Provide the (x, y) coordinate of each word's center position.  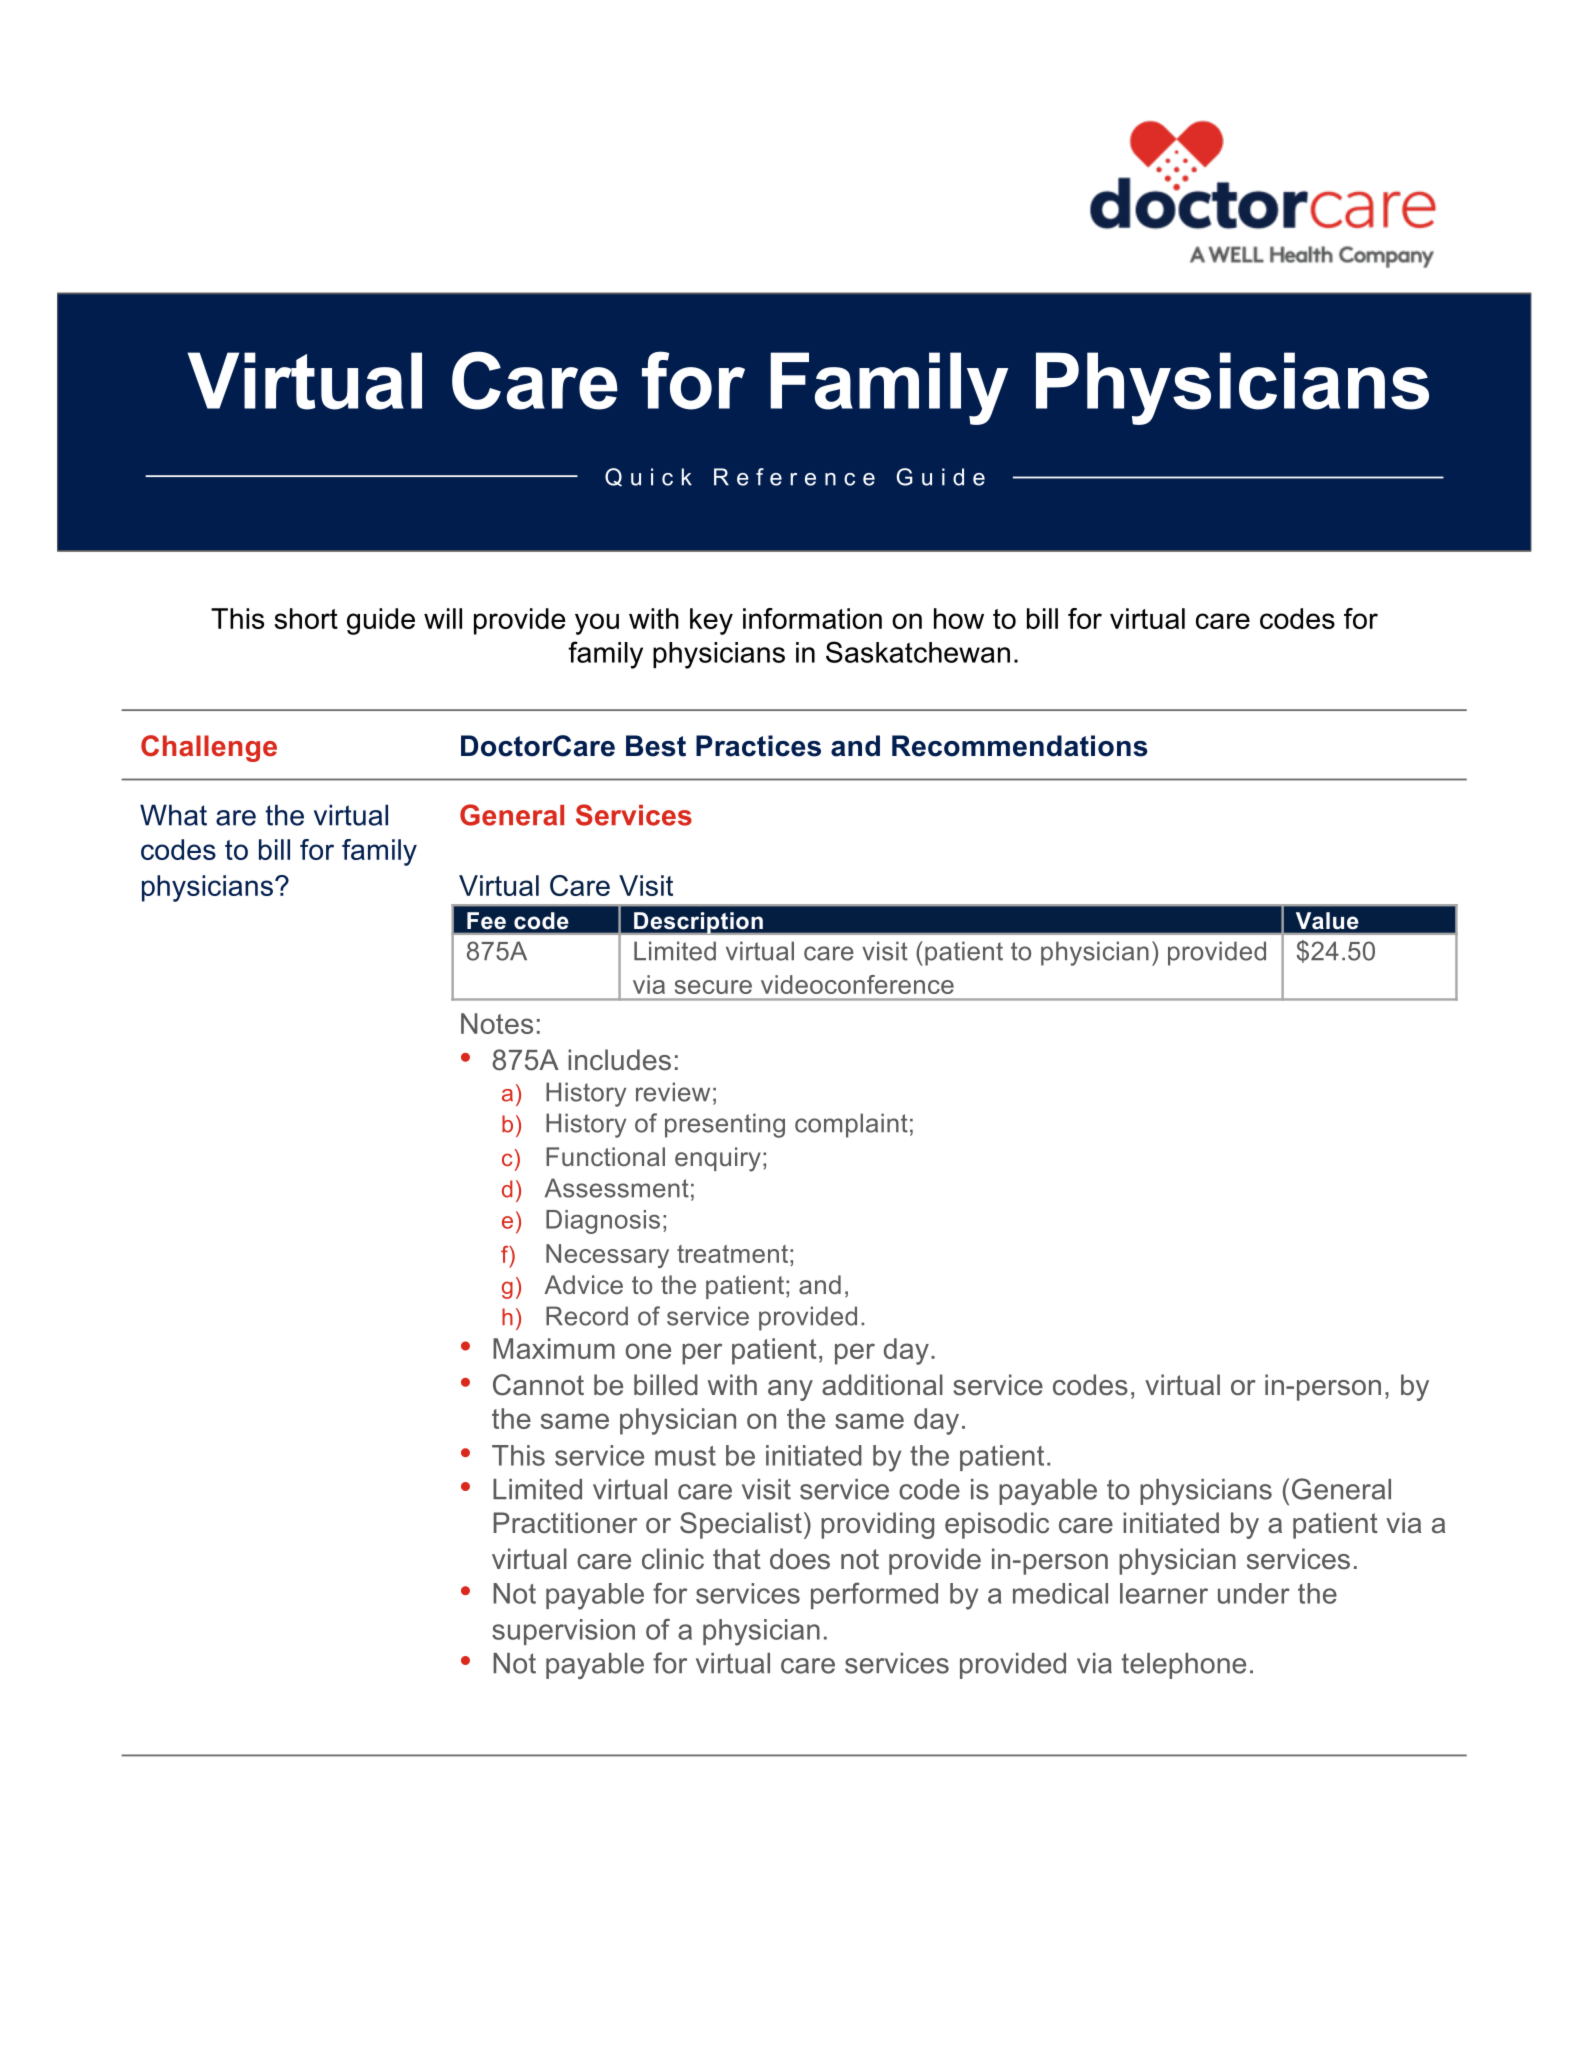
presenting (725, 1125)
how (959, 618)
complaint (851, 1125)
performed (874, 1596)
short (306, 618)
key (711, 621)
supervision (563, 1632)
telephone (1184, 1666)
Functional (605, 1156)
